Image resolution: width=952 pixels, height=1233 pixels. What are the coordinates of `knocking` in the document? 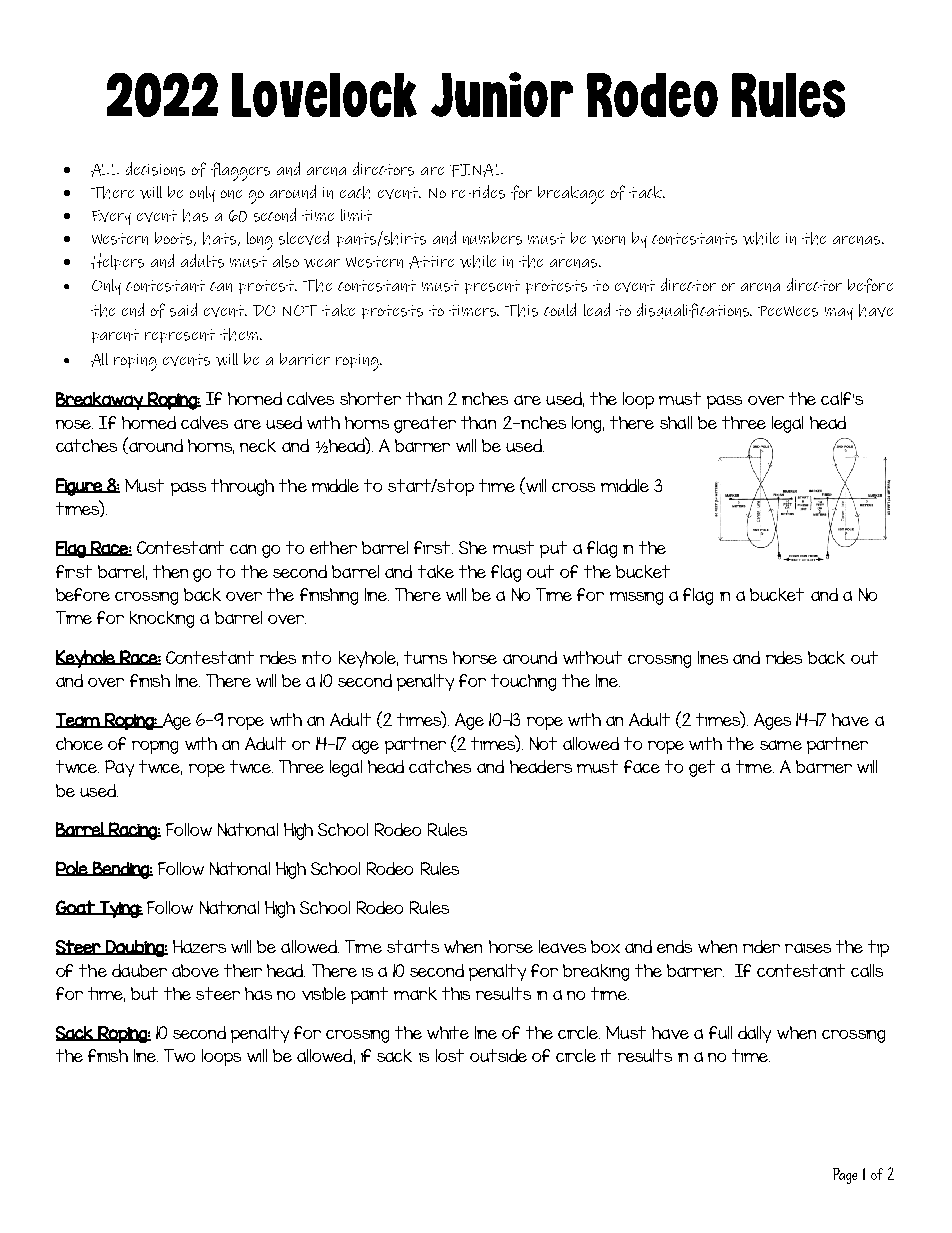 It's located at (162, 619).
